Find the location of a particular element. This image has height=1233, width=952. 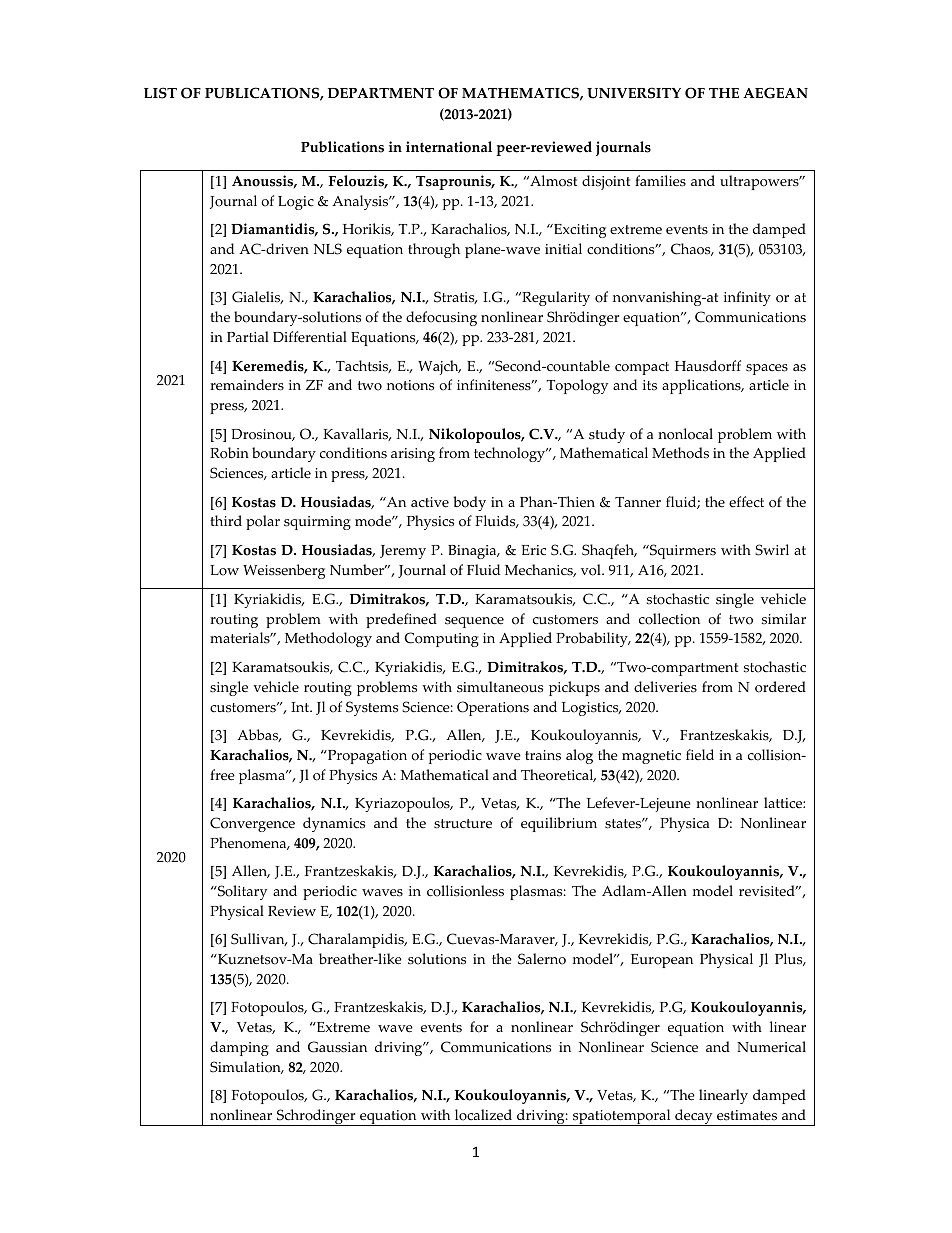

Convergence is located at coordinates (252, 824).
